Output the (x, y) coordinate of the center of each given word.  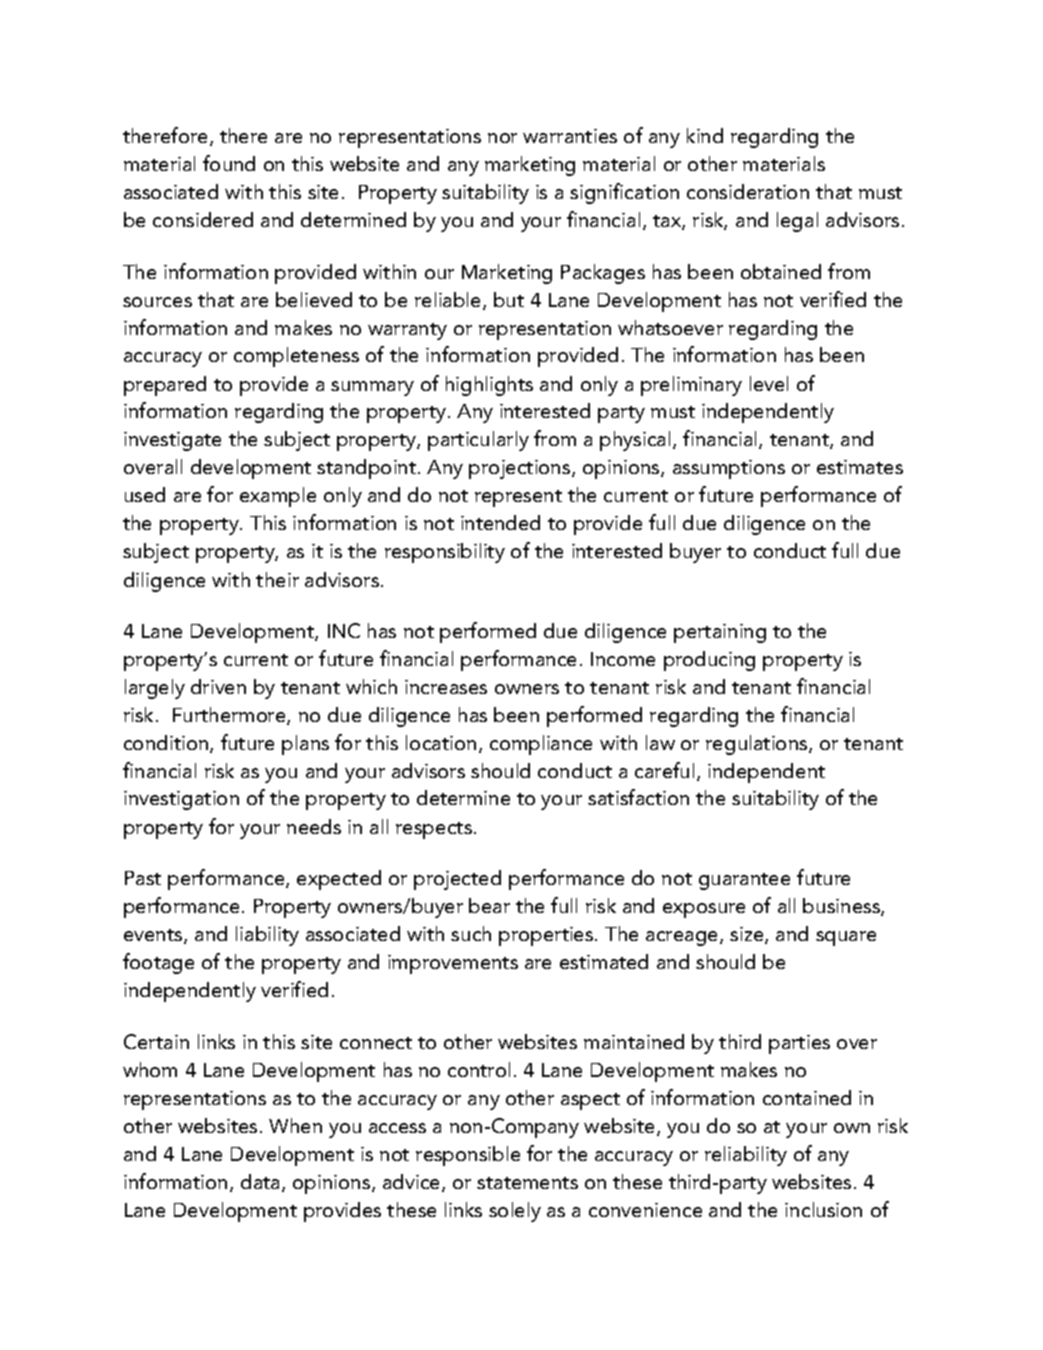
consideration (748, 191)
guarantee (744, 881)
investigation (181, 800)
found (229, 163)
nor (502, 138)
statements (527, 1183)
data (262, 1183)
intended (500, 522)
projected (457, 880)
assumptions (729, 469)
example (278, 497)
